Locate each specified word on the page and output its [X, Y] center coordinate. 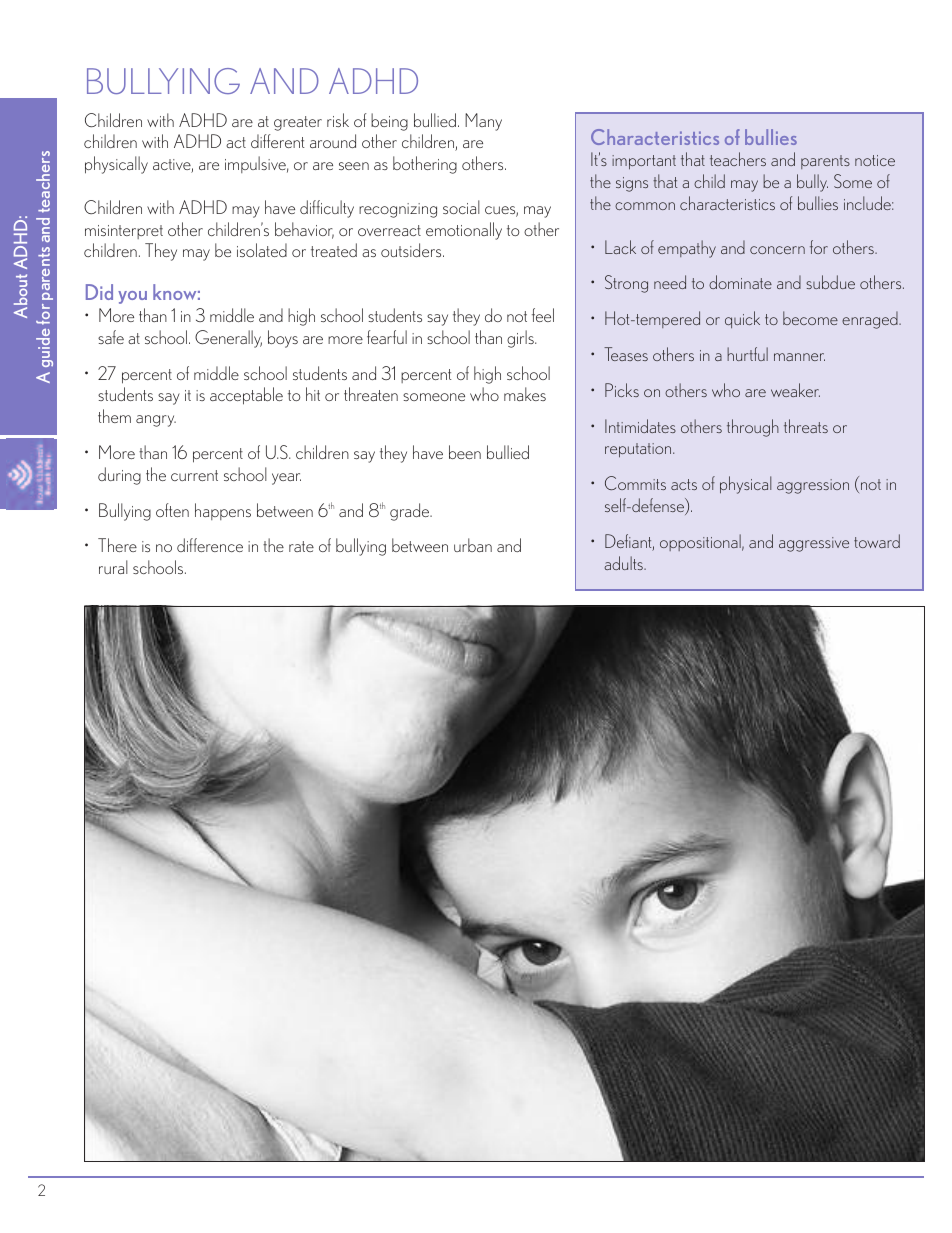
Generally [228, 339]
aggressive [814, 544]
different [278, 141]
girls [521, 339]
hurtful [747, 354]
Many [483, 122]
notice [875, 160]
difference [210, 545]
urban [473, 545]
